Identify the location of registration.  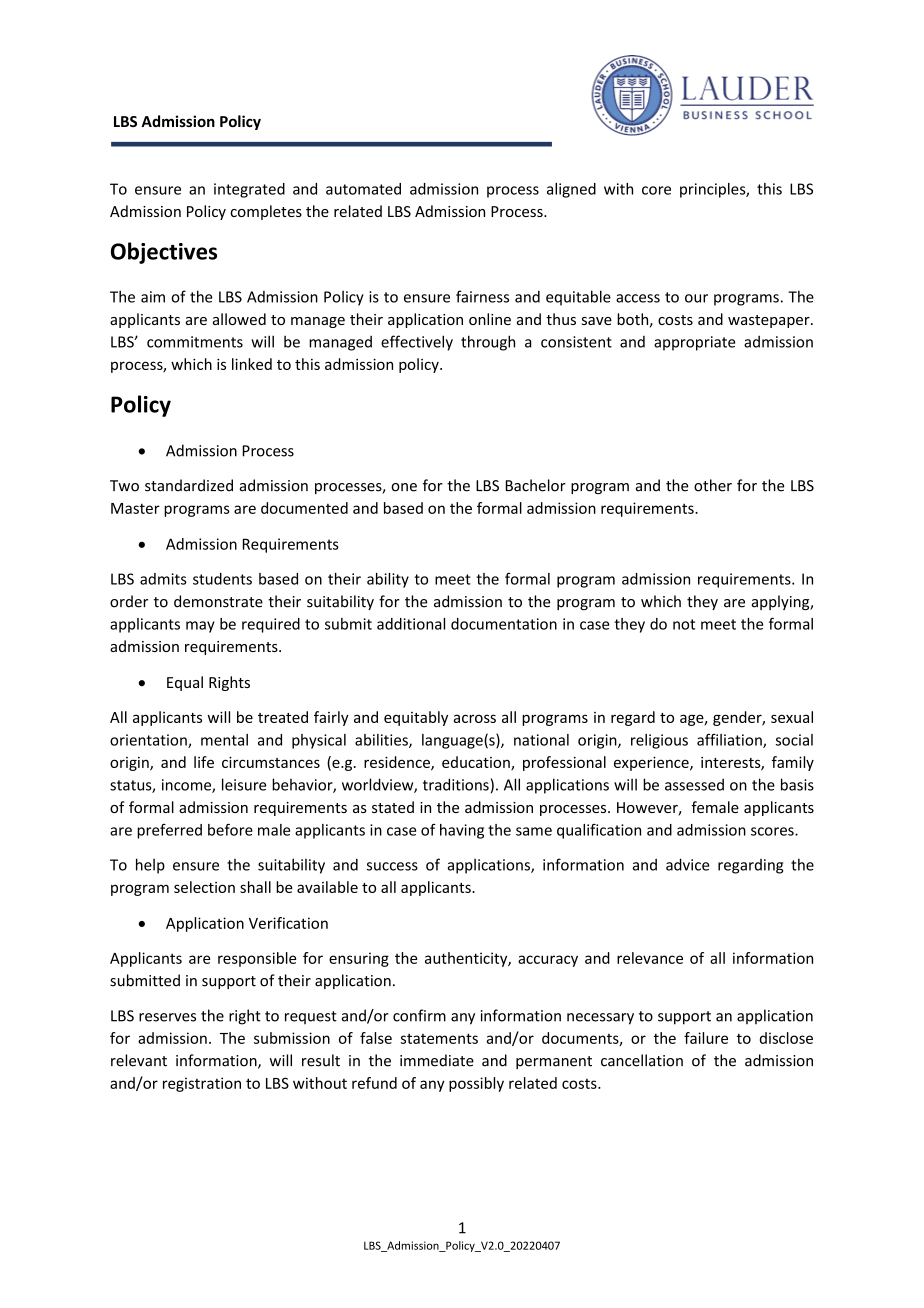
(202, 1084).
